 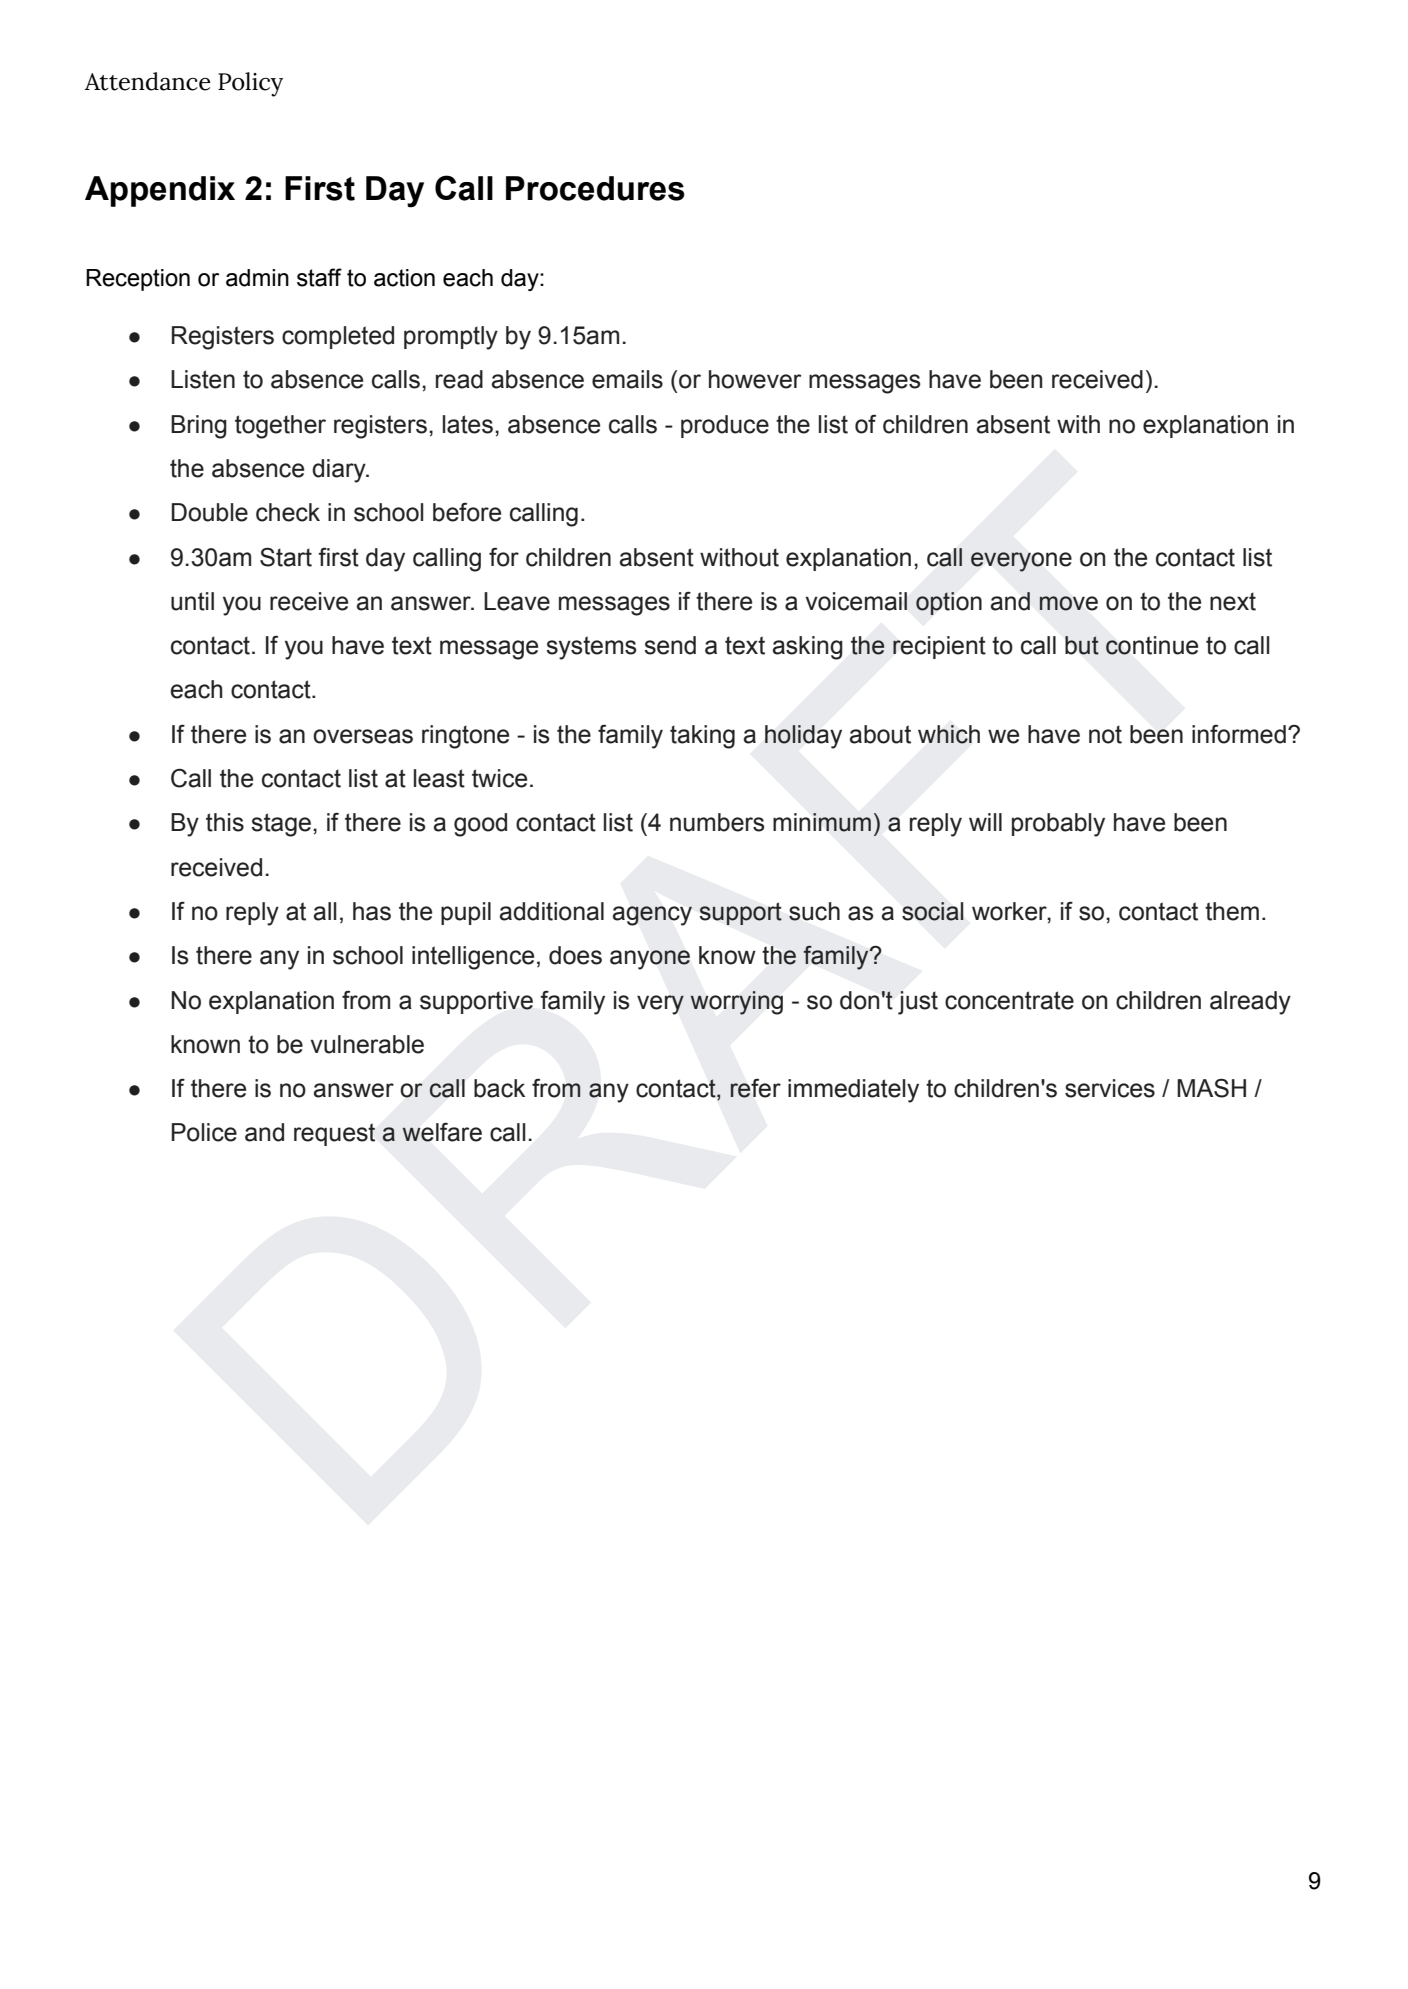 I want to click on move, so click(x=1069, y=603).
